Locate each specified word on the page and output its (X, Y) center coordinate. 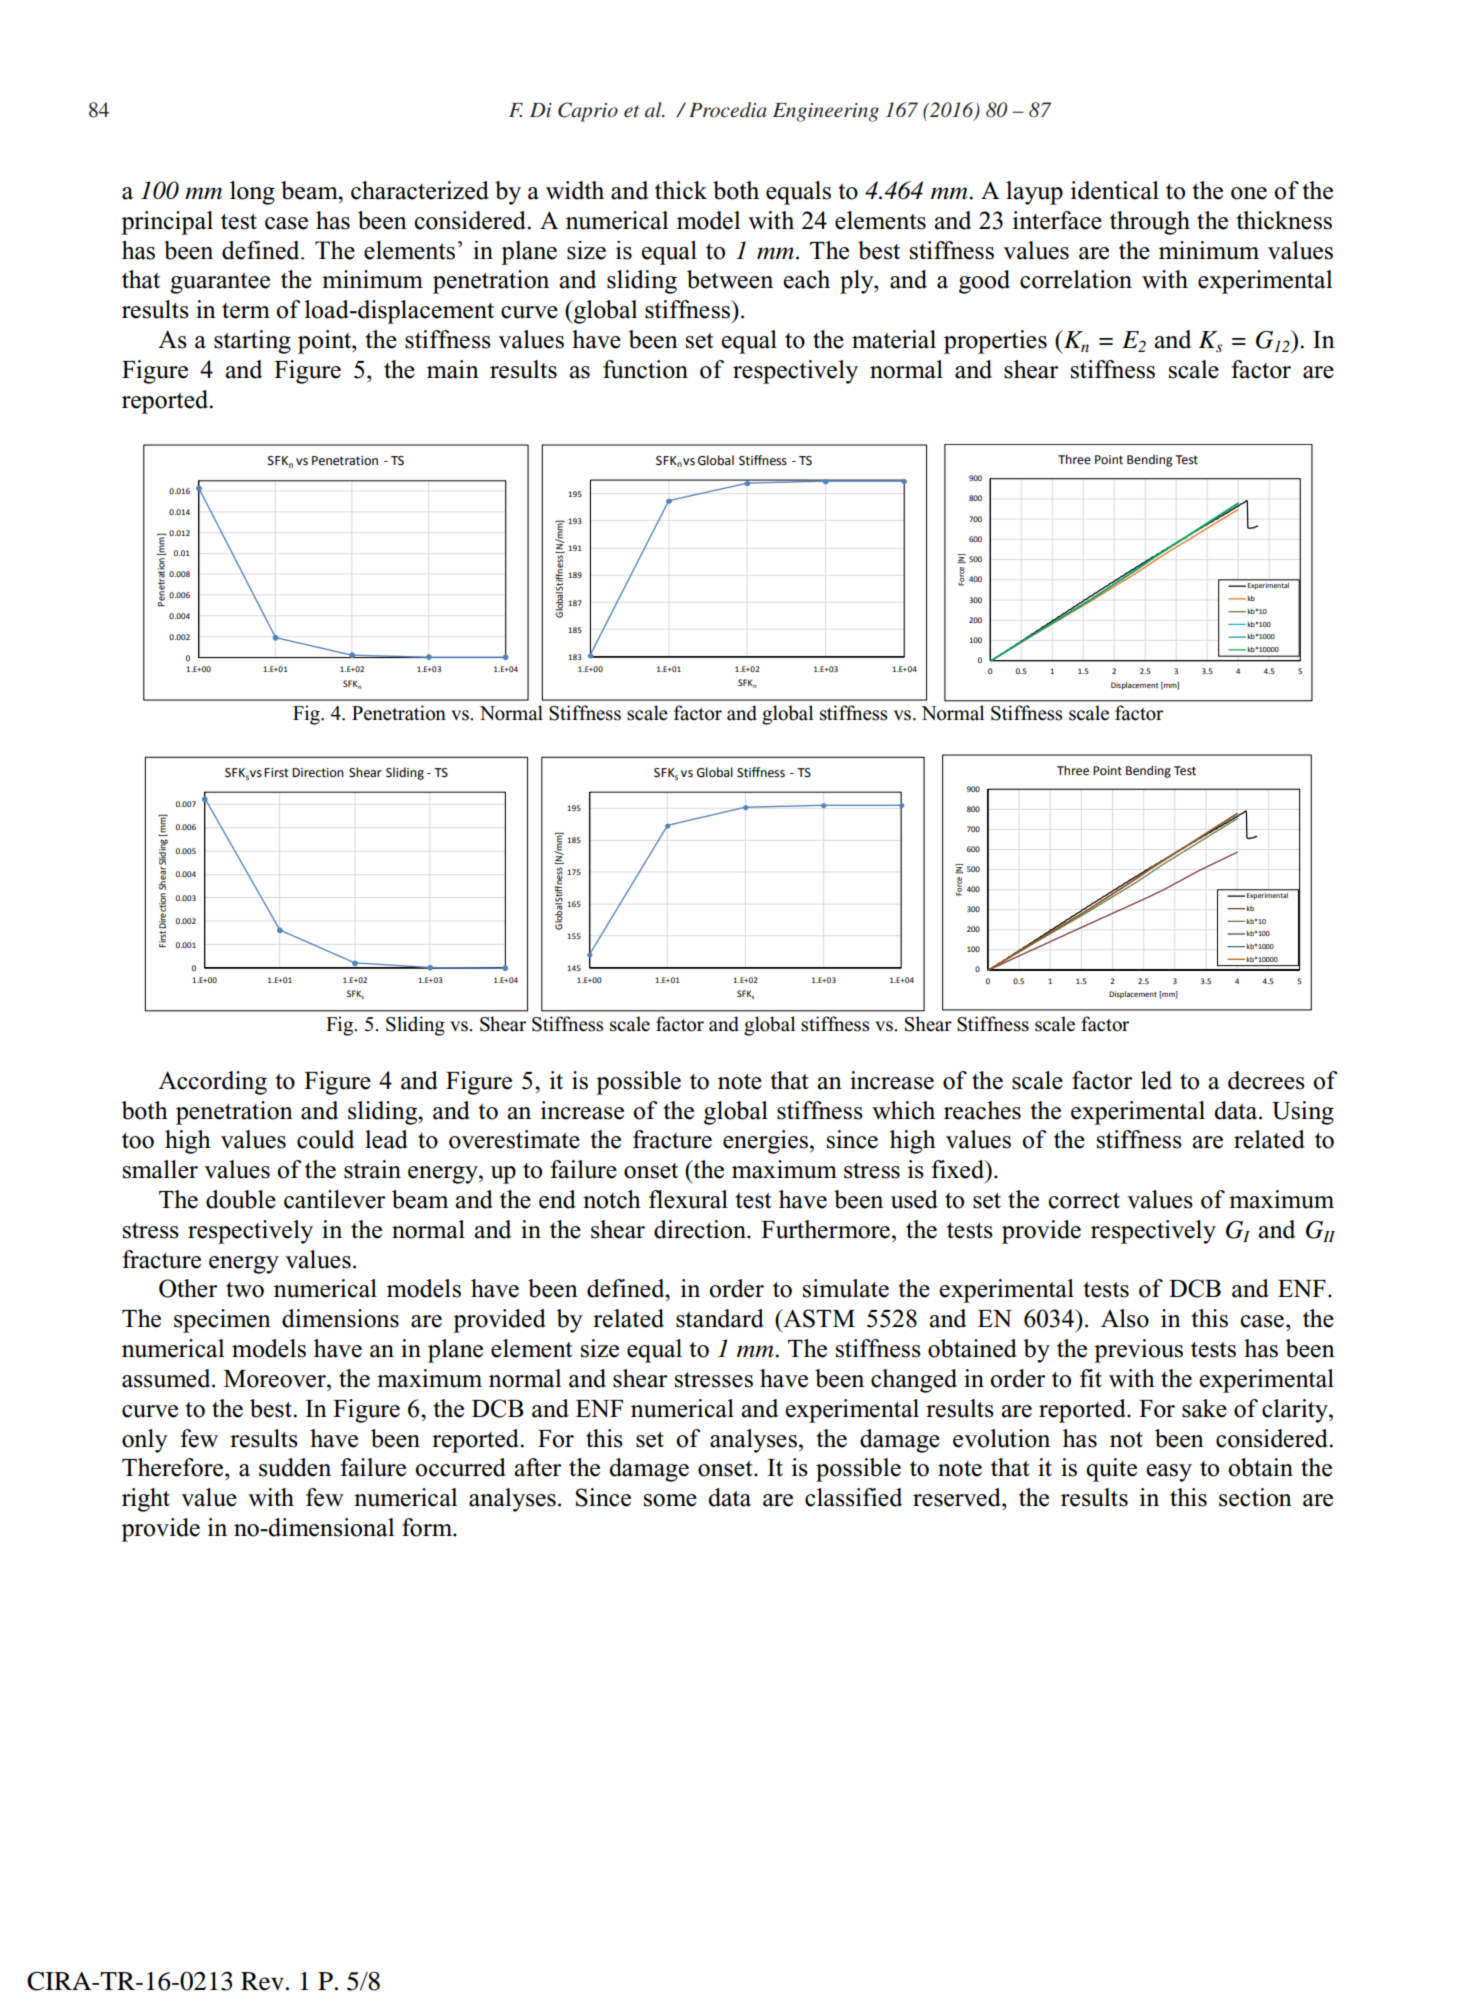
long (252, 193)
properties (995, 342)
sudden (295, 1467)
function (645, 369)
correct (1084, 1201)
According (212, 1083)
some (670, 1500)
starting (252, 342)
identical (1115, 190)
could (325, 1139)
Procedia (728, 110)
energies (767, 1142)
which (903, 1110)
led (1156, 1080)
